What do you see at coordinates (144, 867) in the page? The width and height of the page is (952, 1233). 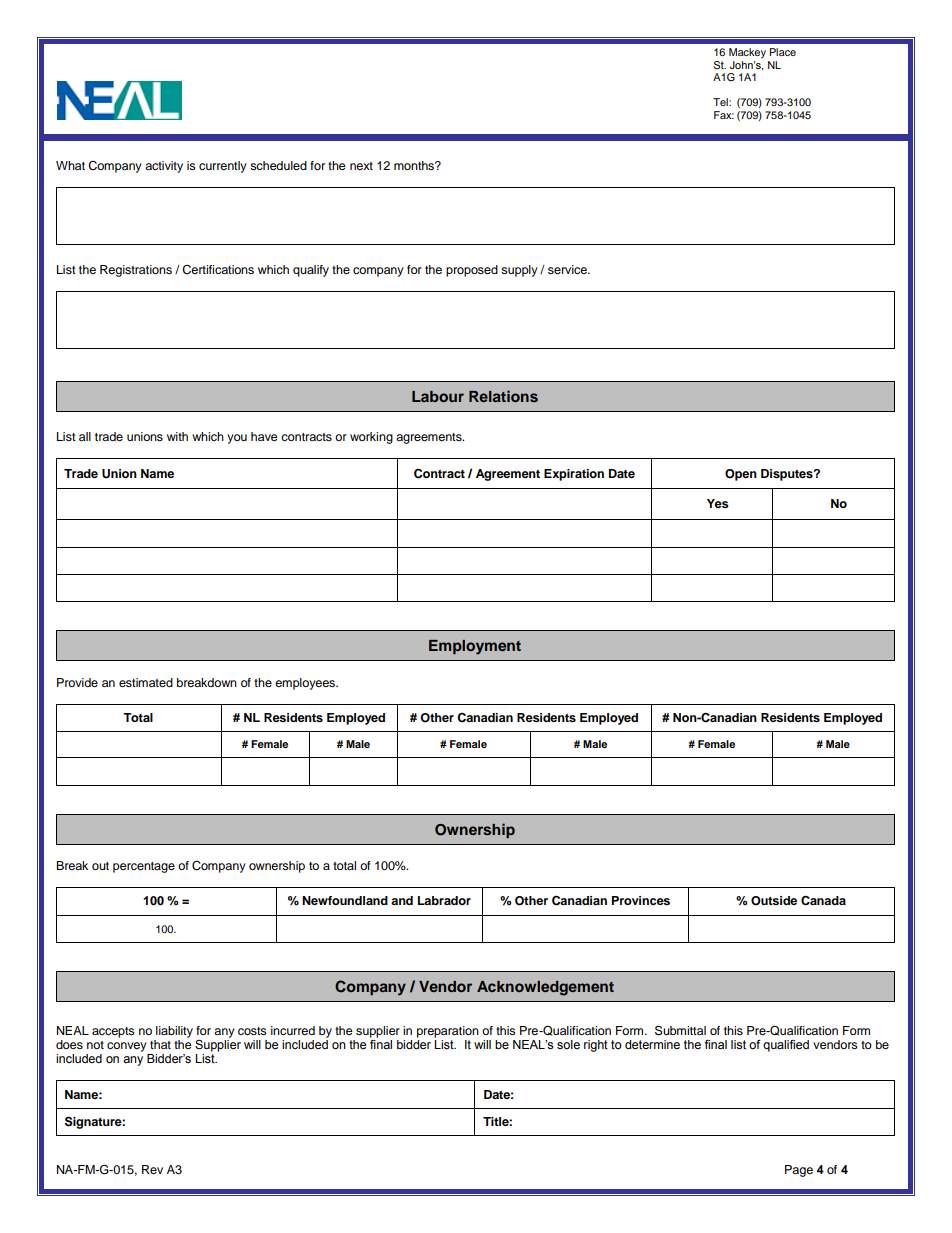 I see `percentage` at bounding box center [144, 867].
